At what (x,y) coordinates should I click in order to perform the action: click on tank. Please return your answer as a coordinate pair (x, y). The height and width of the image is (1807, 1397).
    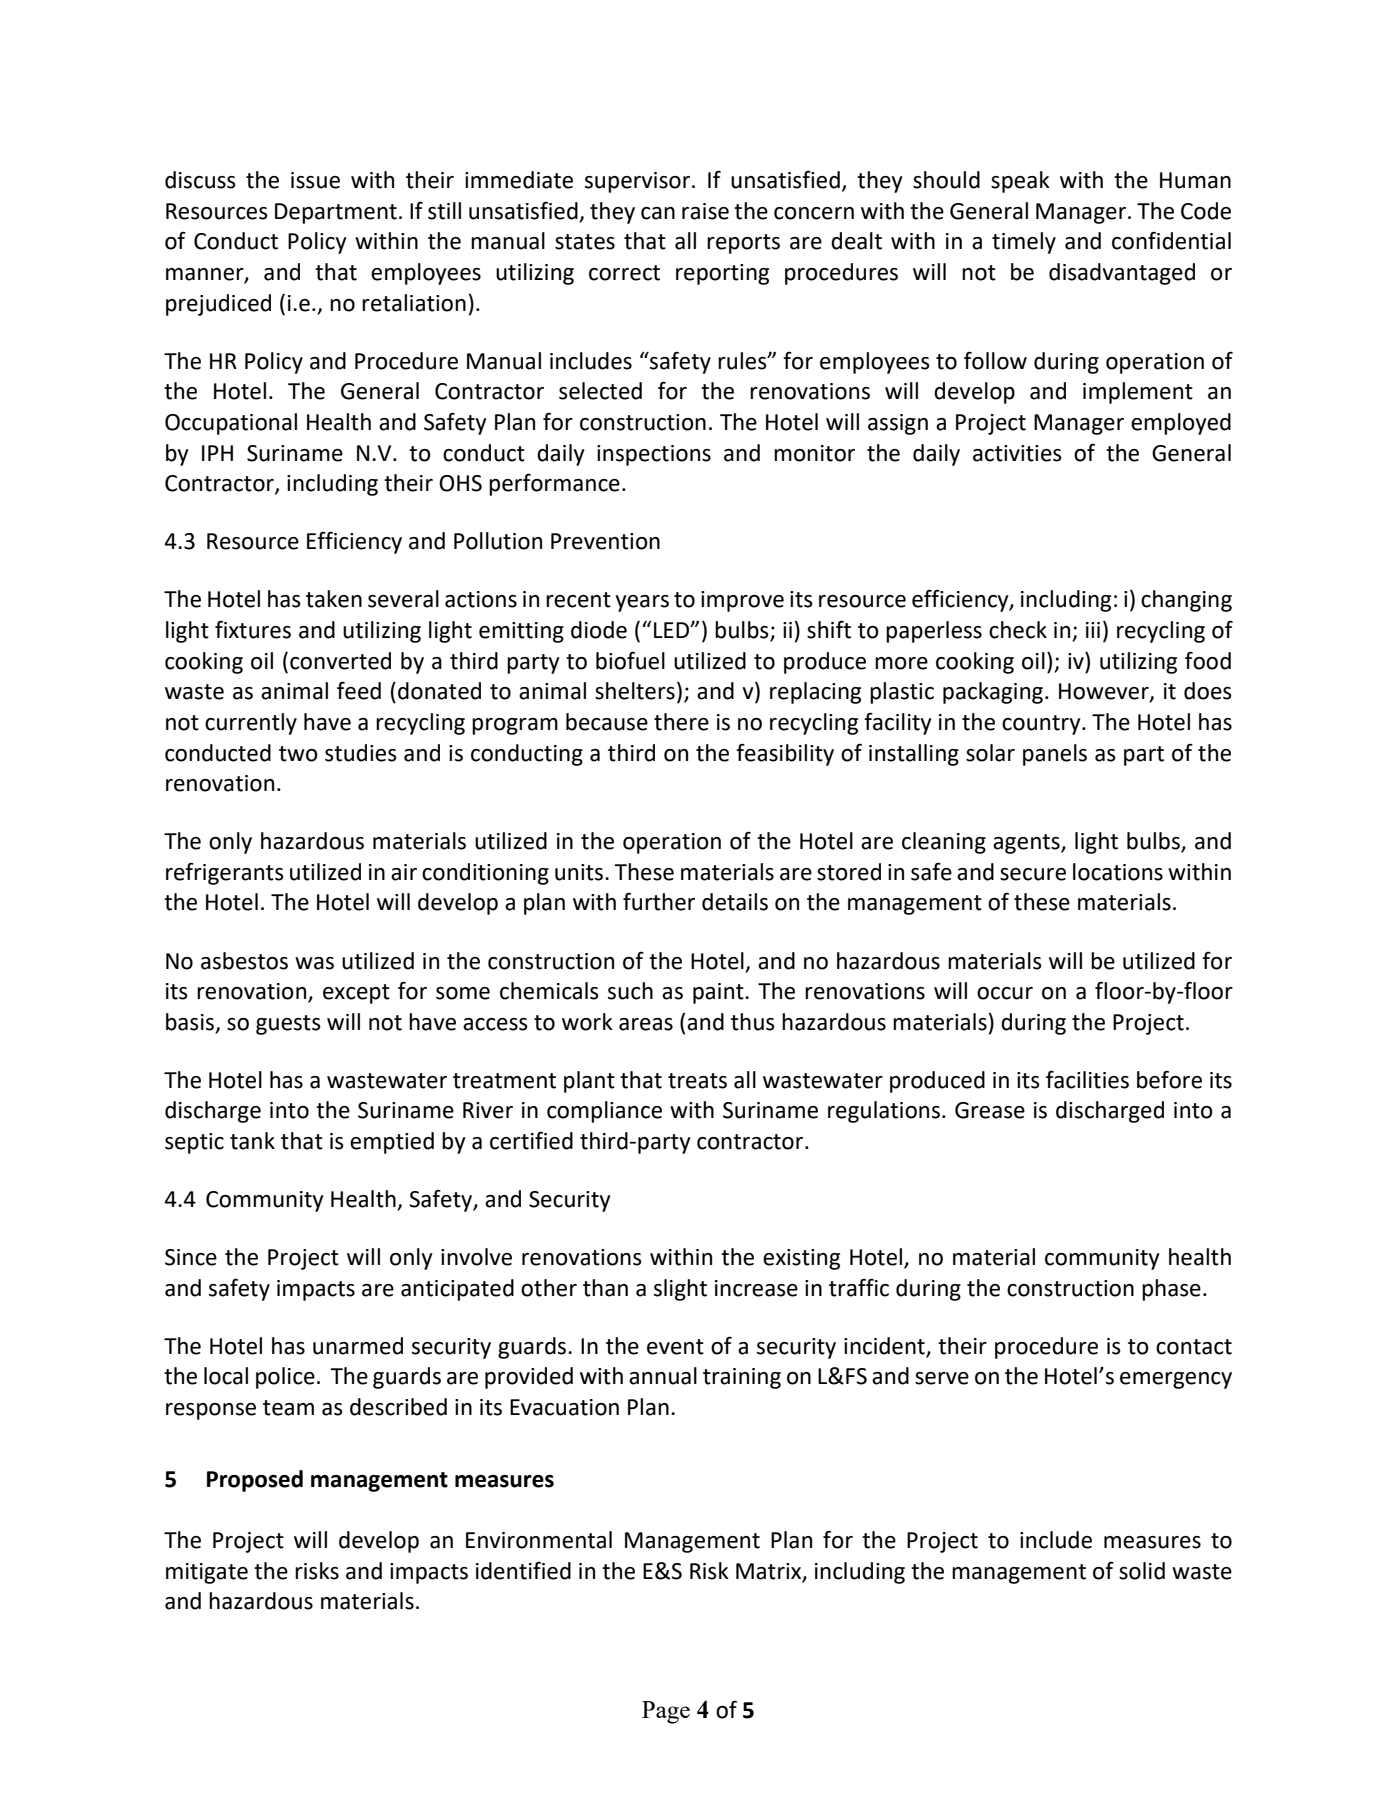
    Looking at the image, I should click on (252, 1141).
